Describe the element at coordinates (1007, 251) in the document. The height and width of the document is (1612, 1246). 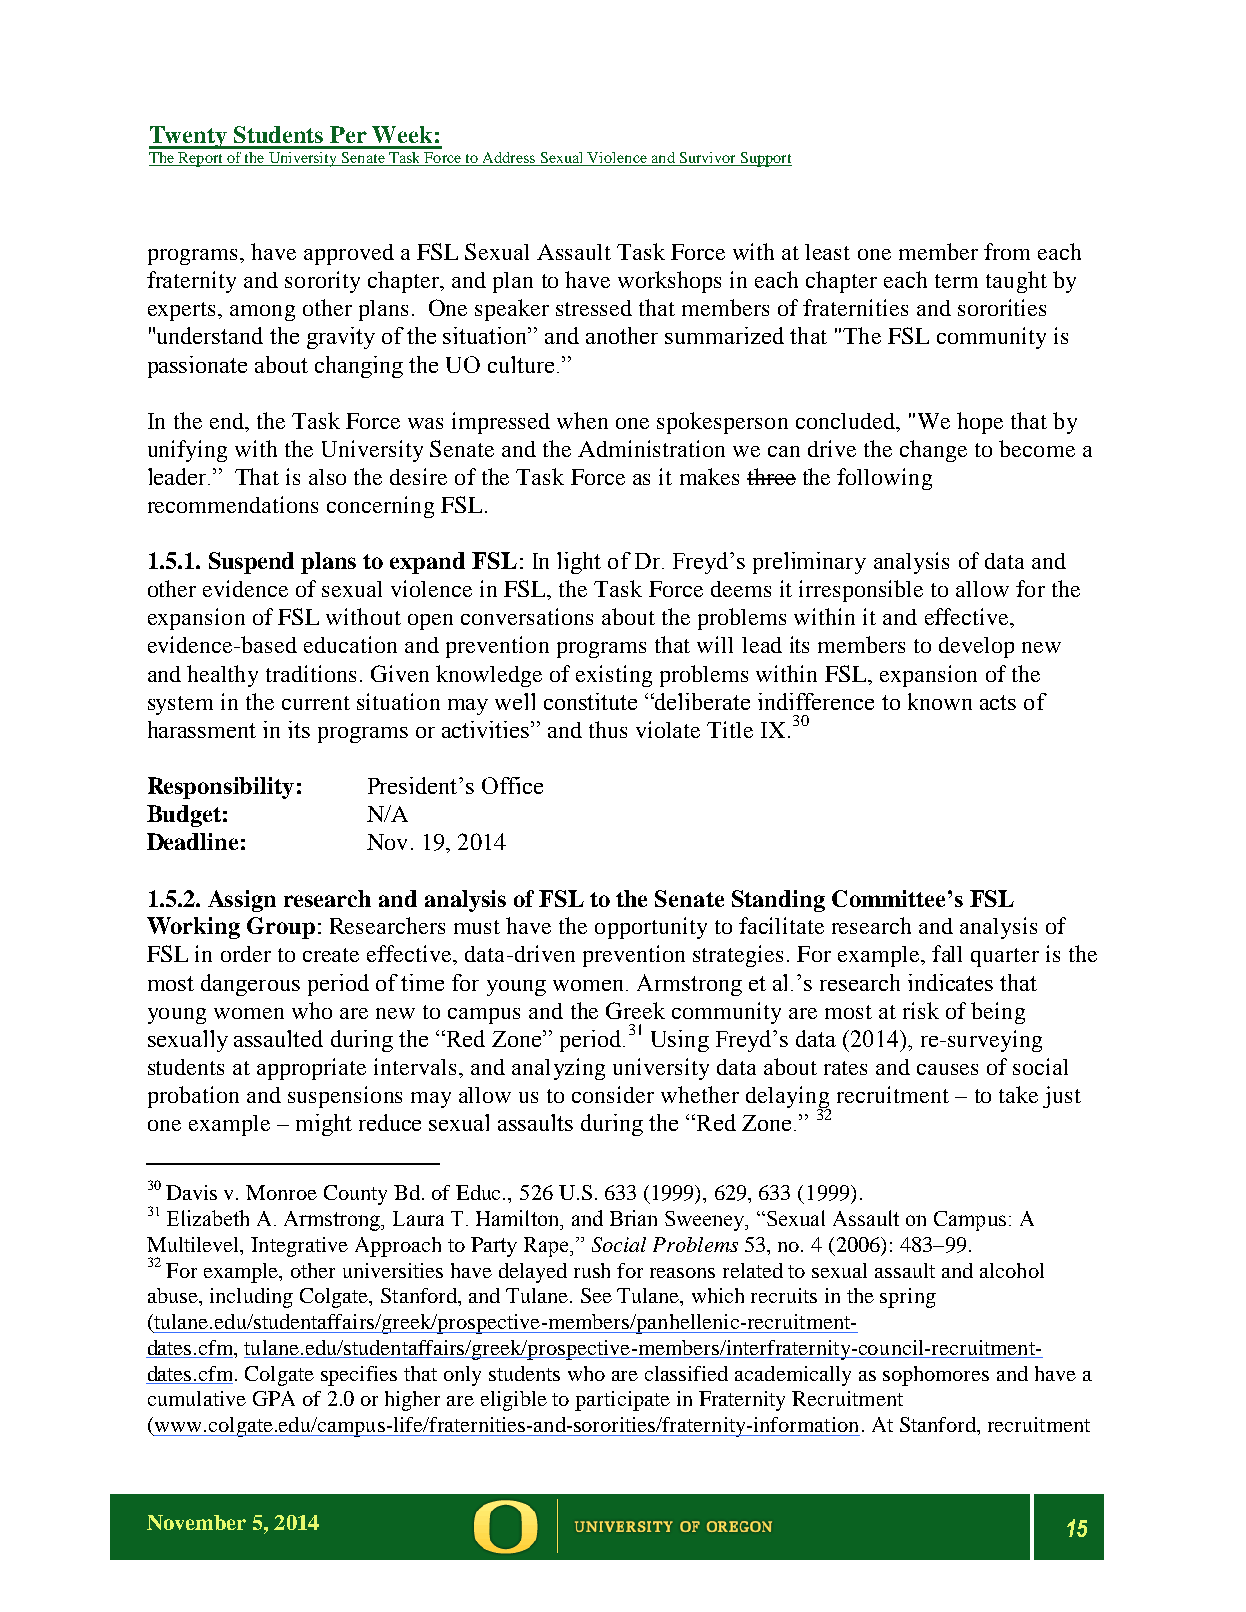
I see `from` at that location.
